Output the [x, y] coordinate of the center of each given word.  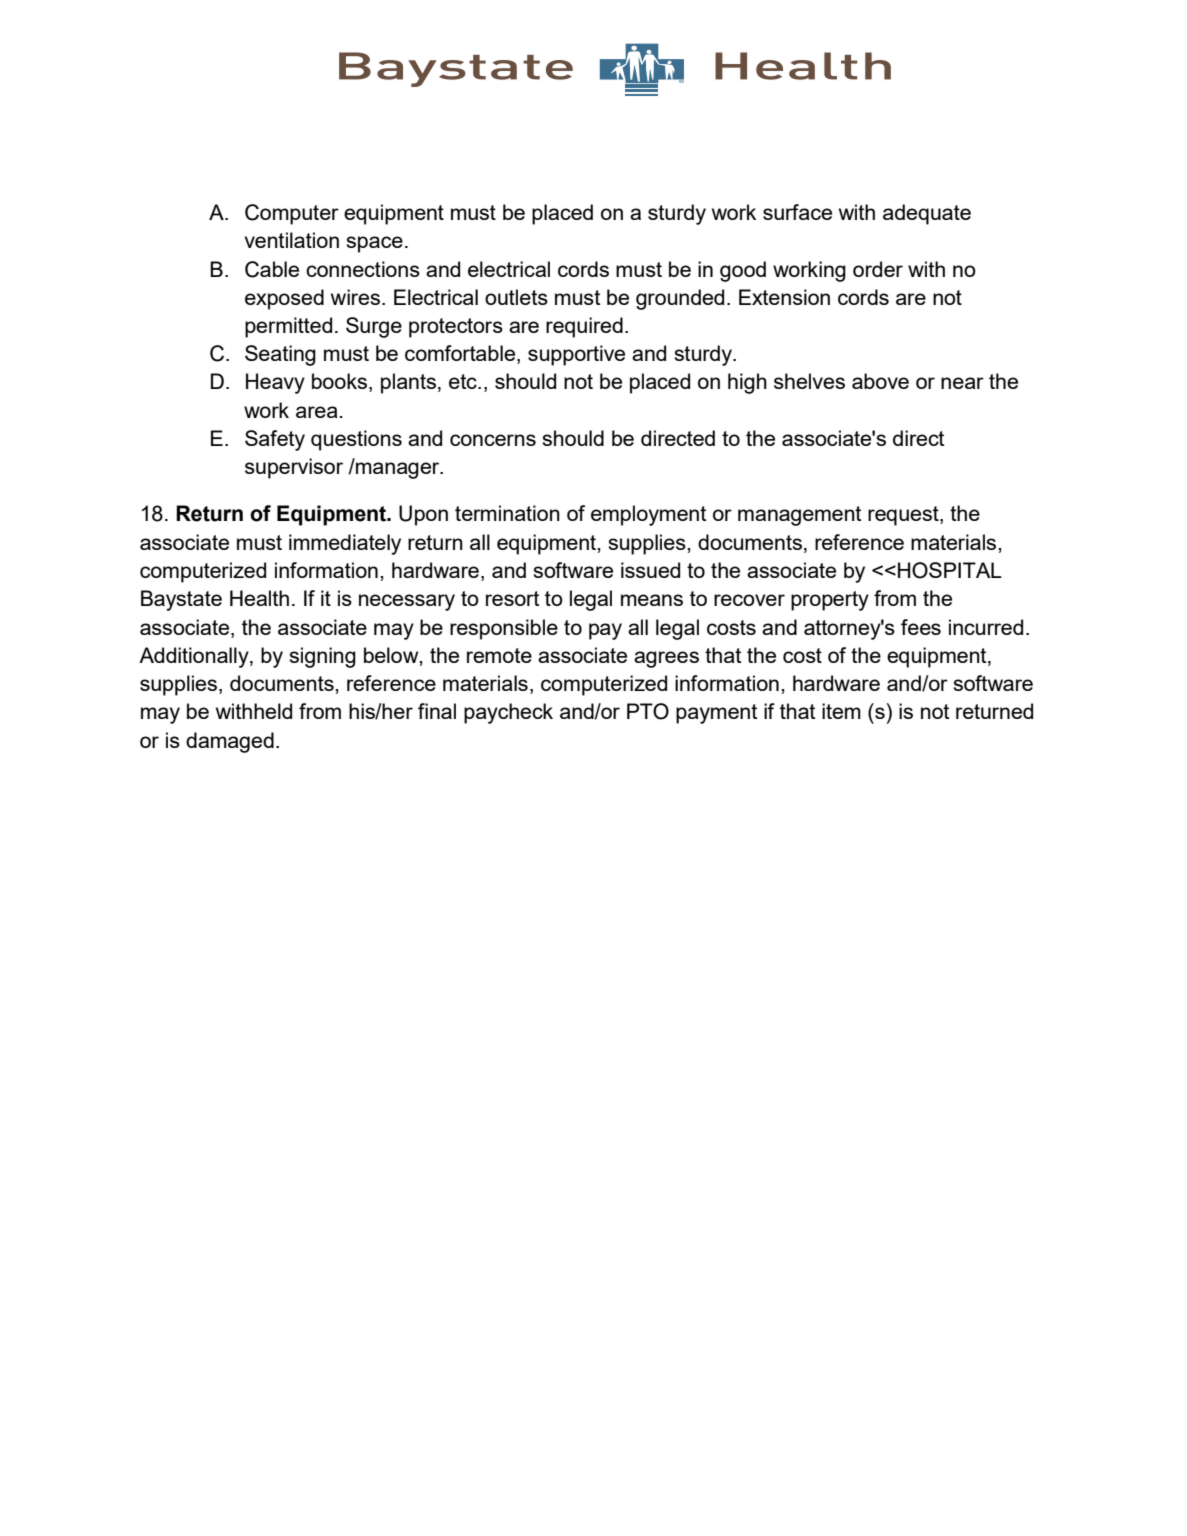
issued [650, 570]
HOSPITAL [950, 570]
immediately [345, 544]
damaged [230, 742]
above [880, 381]
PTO [648, 711]
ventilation [291, 240]
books [341, 382]
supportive [576, 355]
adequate [927, 214]
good [743, 271]
